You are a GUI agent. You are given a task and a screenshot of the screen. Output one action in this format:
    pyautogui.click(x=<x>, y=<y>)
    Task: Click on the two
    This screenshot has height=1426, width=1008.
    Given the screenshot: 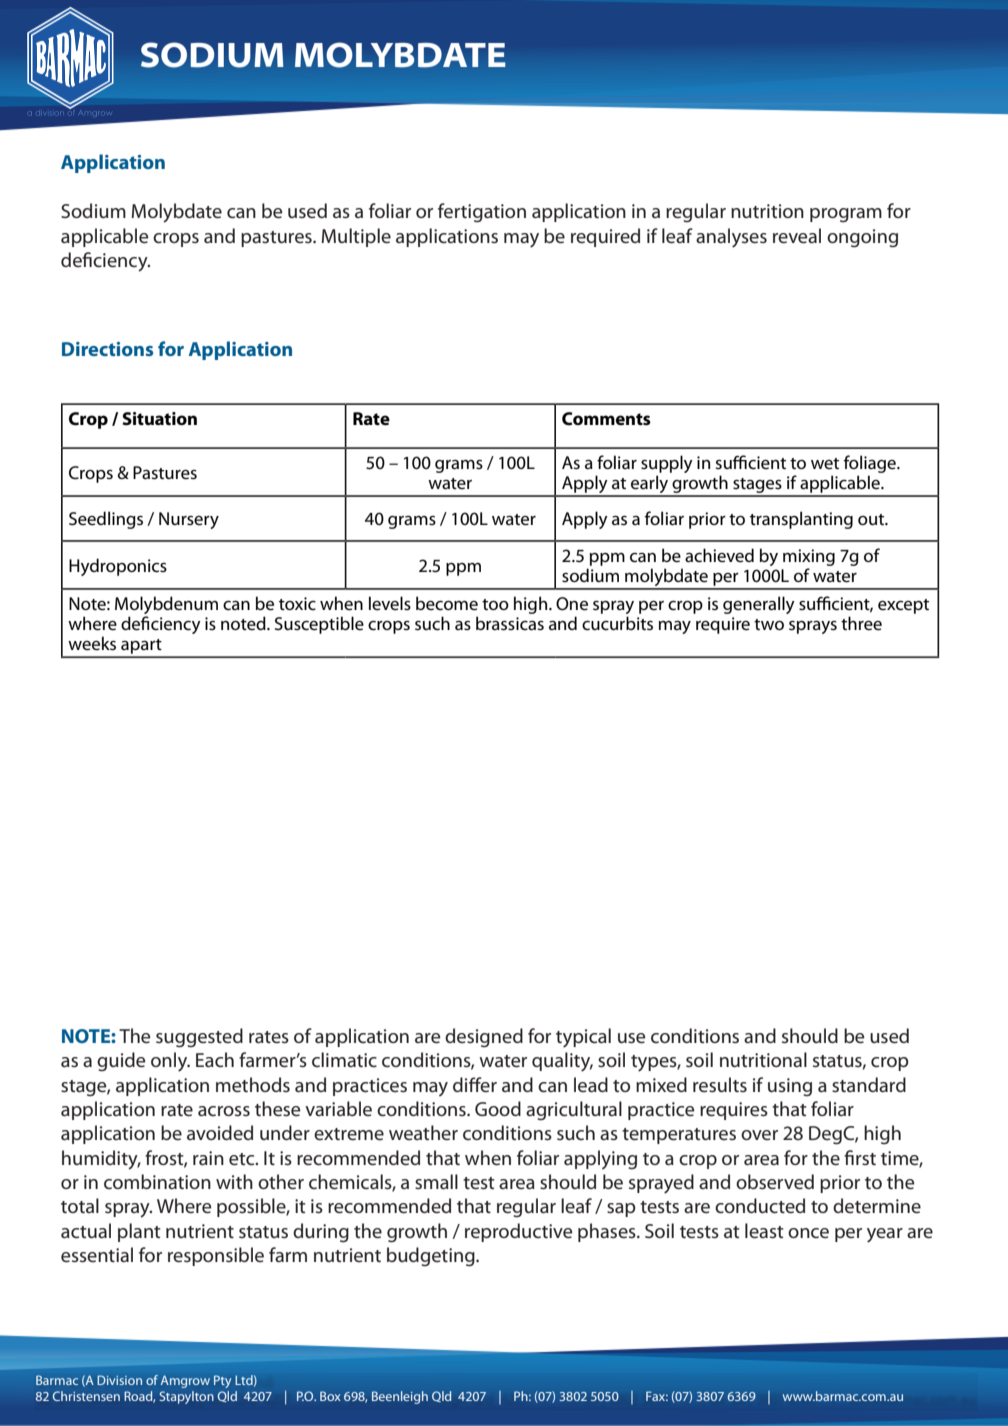 What is the action you would take?
    pyautogui.click(x=769, y=624)
